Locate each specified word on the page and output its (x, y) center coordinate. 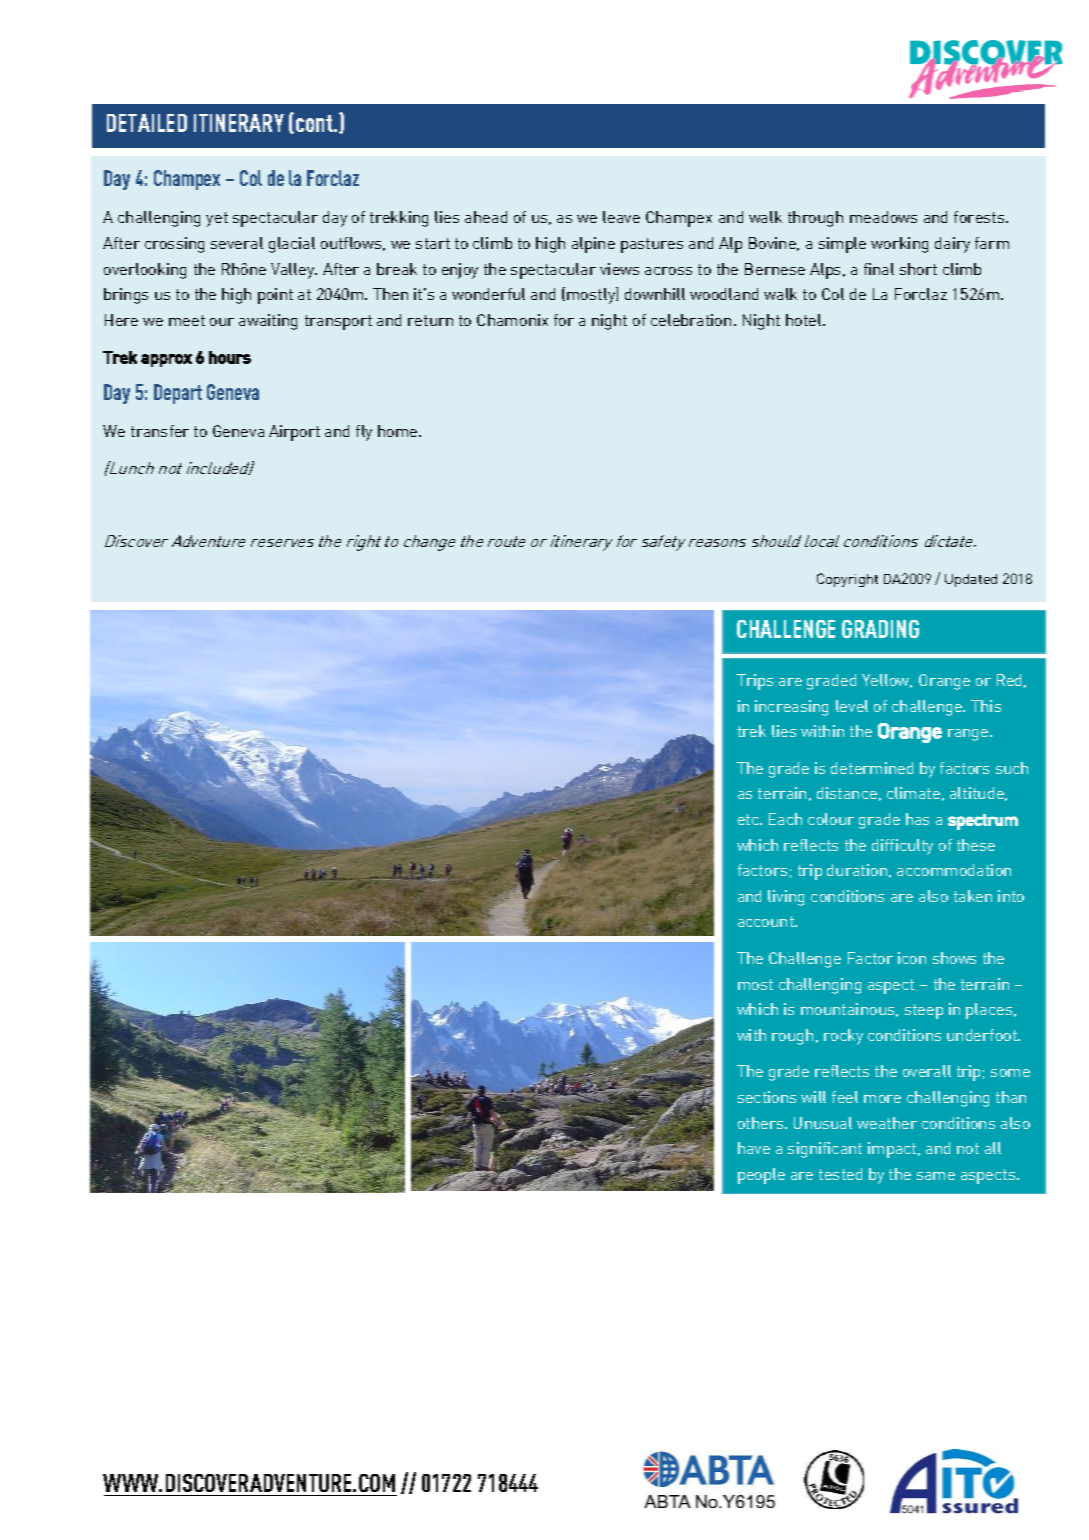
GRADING (880, 629)
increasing (791, 708)
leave (621, 217)
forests (980, 217)
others (762, 1123)
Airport (294, 433)
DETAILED (147, 123)
